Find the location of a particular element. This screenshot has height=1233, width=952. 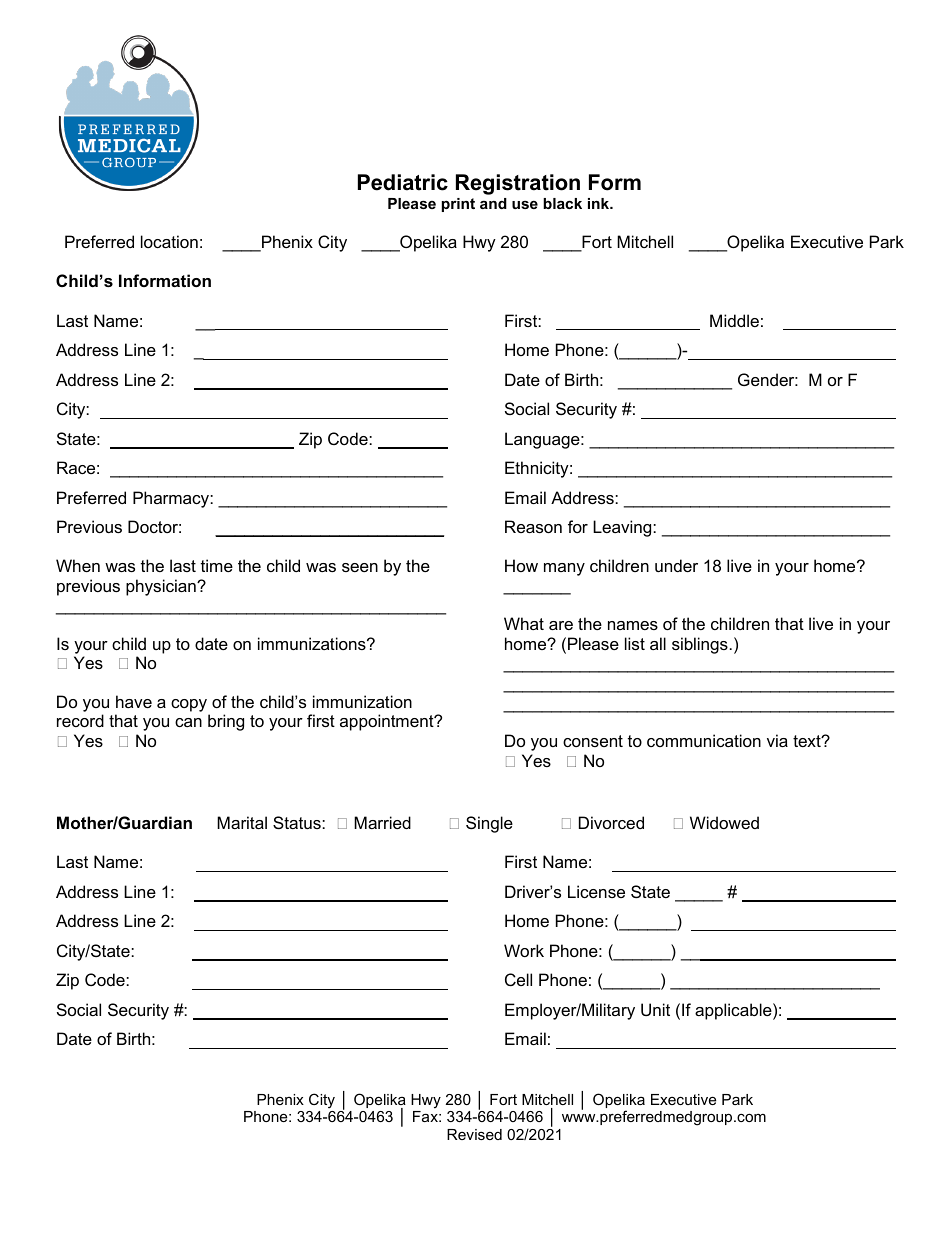

Married is located at coordinates (382, 822).
